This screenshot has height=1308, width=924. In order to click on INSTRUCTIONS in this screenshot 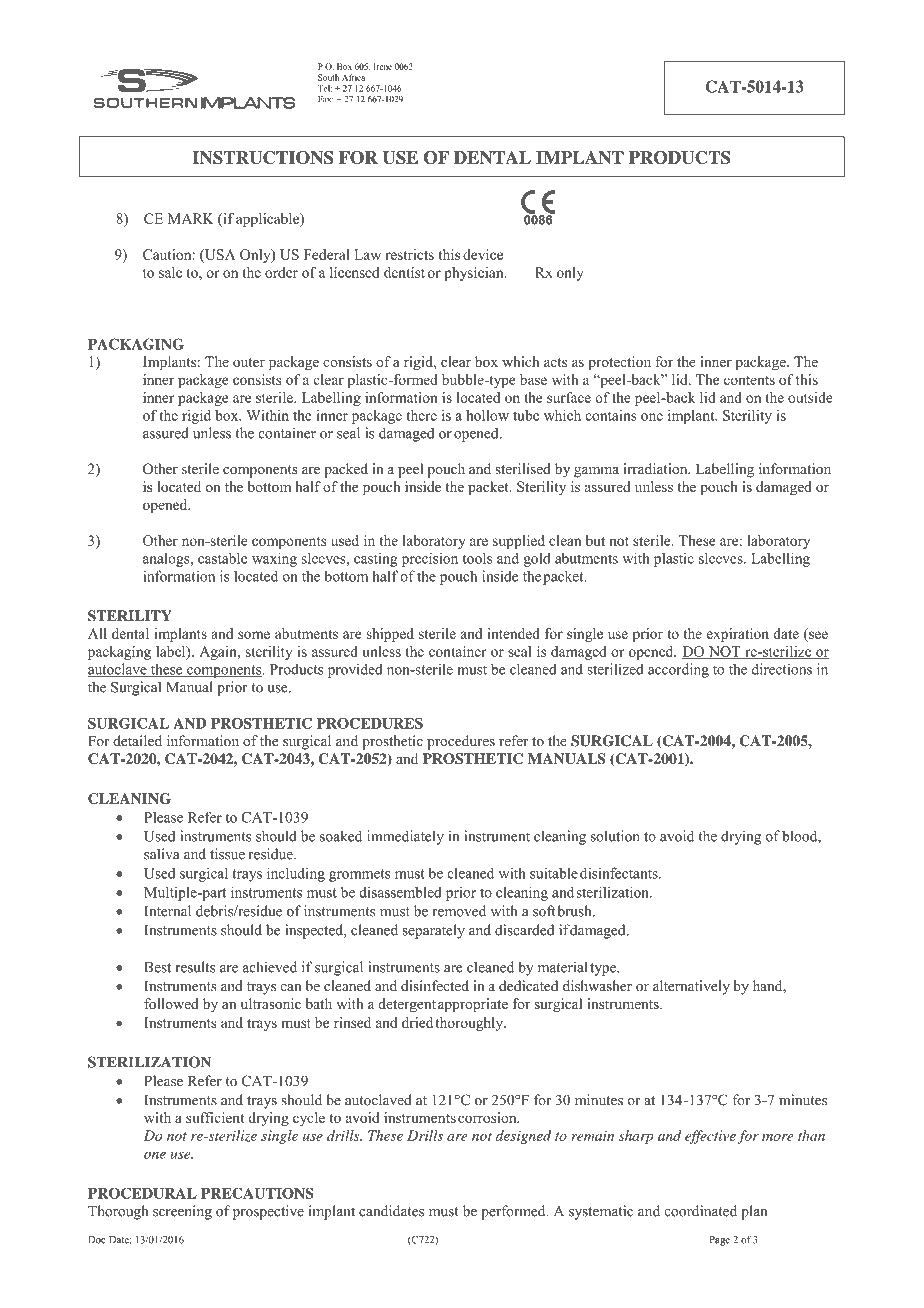, I will do `click(262, 157)`.
